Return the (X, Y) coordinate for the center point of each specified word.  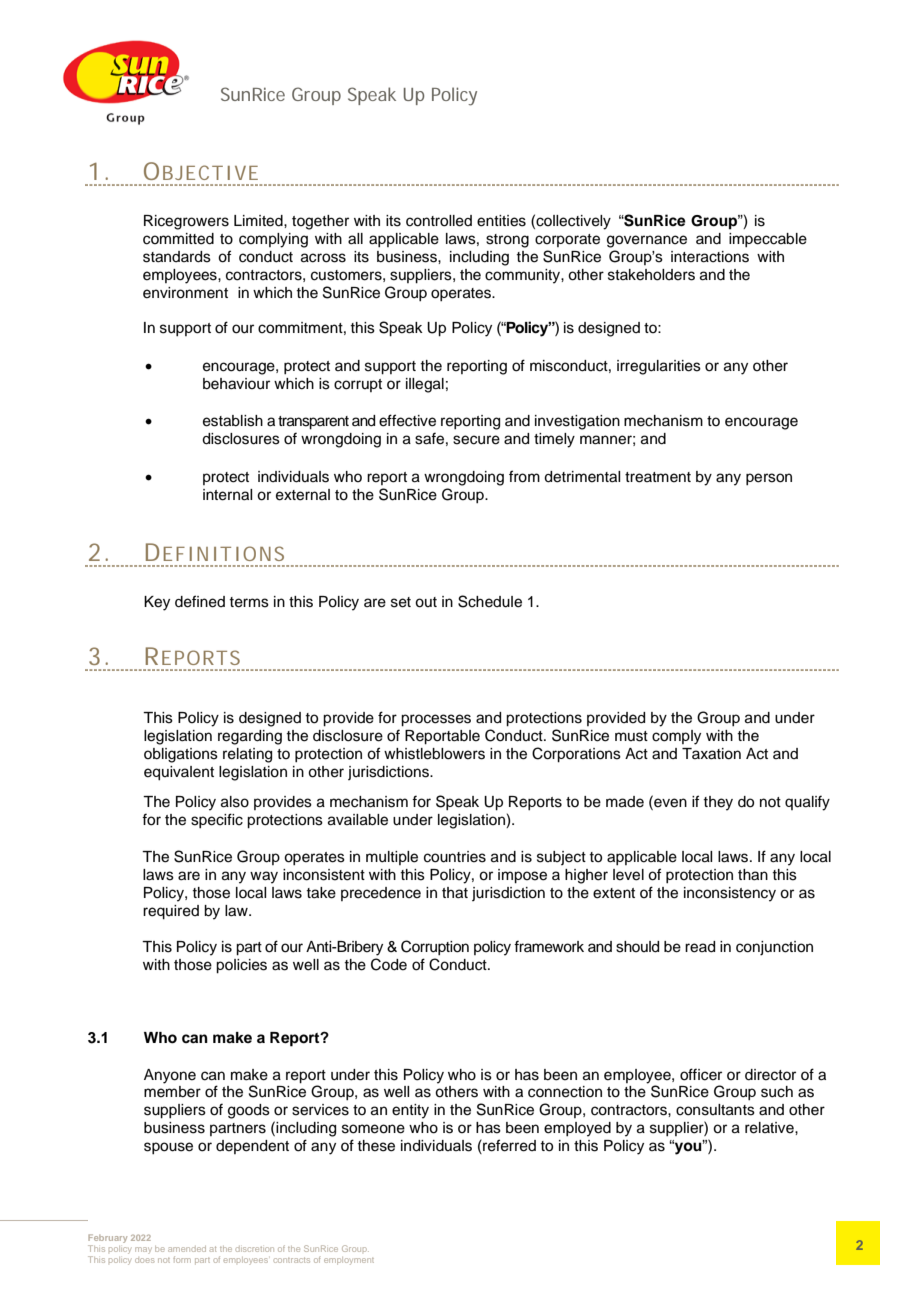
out (426, 602)
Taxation (711, 754)
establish (233, 421)
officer (701, 1074)
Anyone (170, 1076)
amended (187, 1249)
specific (217, 820)
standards (177, 257)
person (769, 479)
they (718, 803)
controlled (439, 221)
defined (200, 601)
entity (410, 1111)
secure (476, 440)
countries (455, 857)
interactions (710, 257)
